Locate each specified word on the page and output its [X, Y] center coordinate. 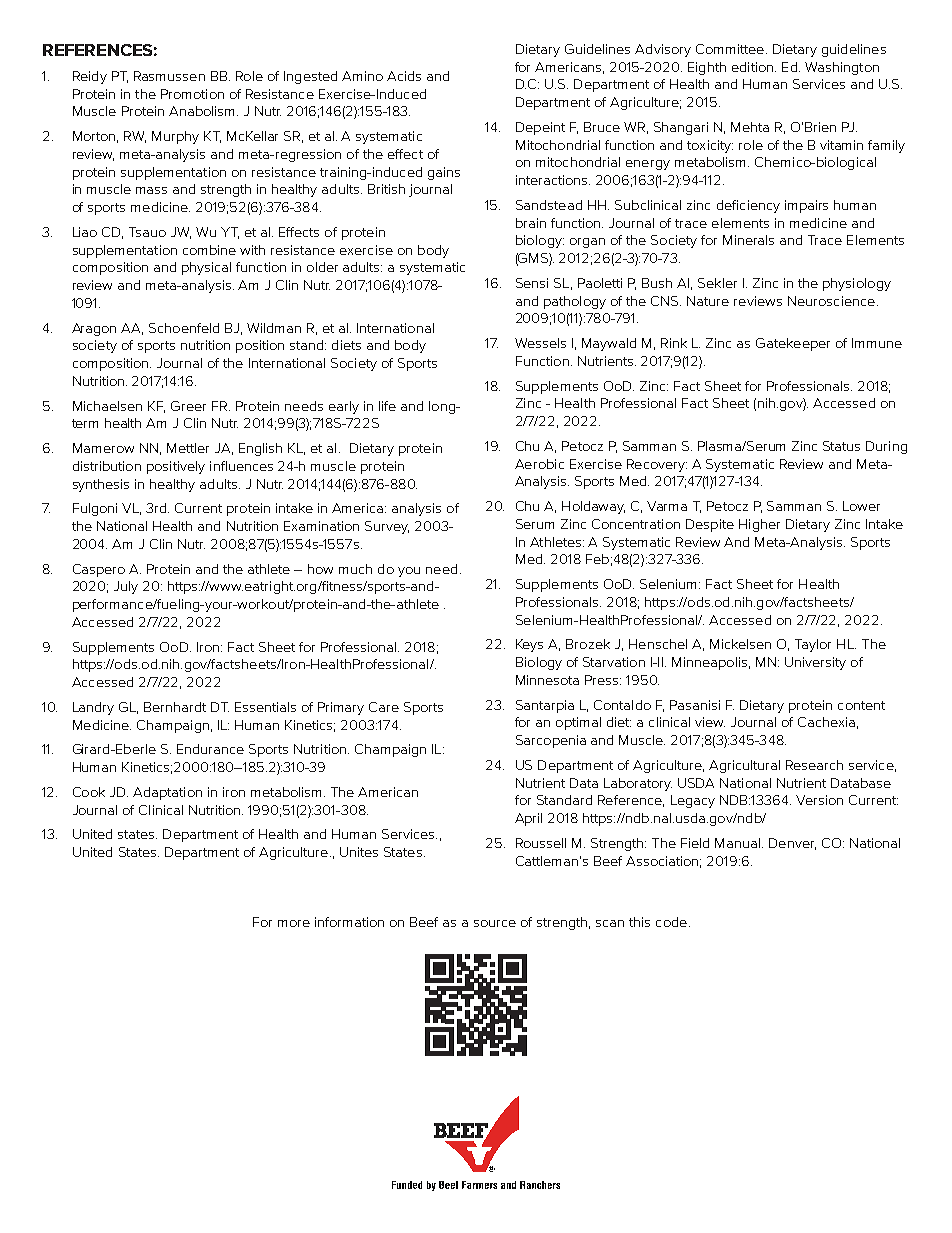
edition [754, 67]
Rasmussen [169, 76]
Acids [404, 76]
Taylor [813, 645]
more [294, 923]
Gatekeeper [793, 344]
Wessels [540, 343]
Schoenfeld [184, 328]
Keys [529, 645]
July [126, 587]
